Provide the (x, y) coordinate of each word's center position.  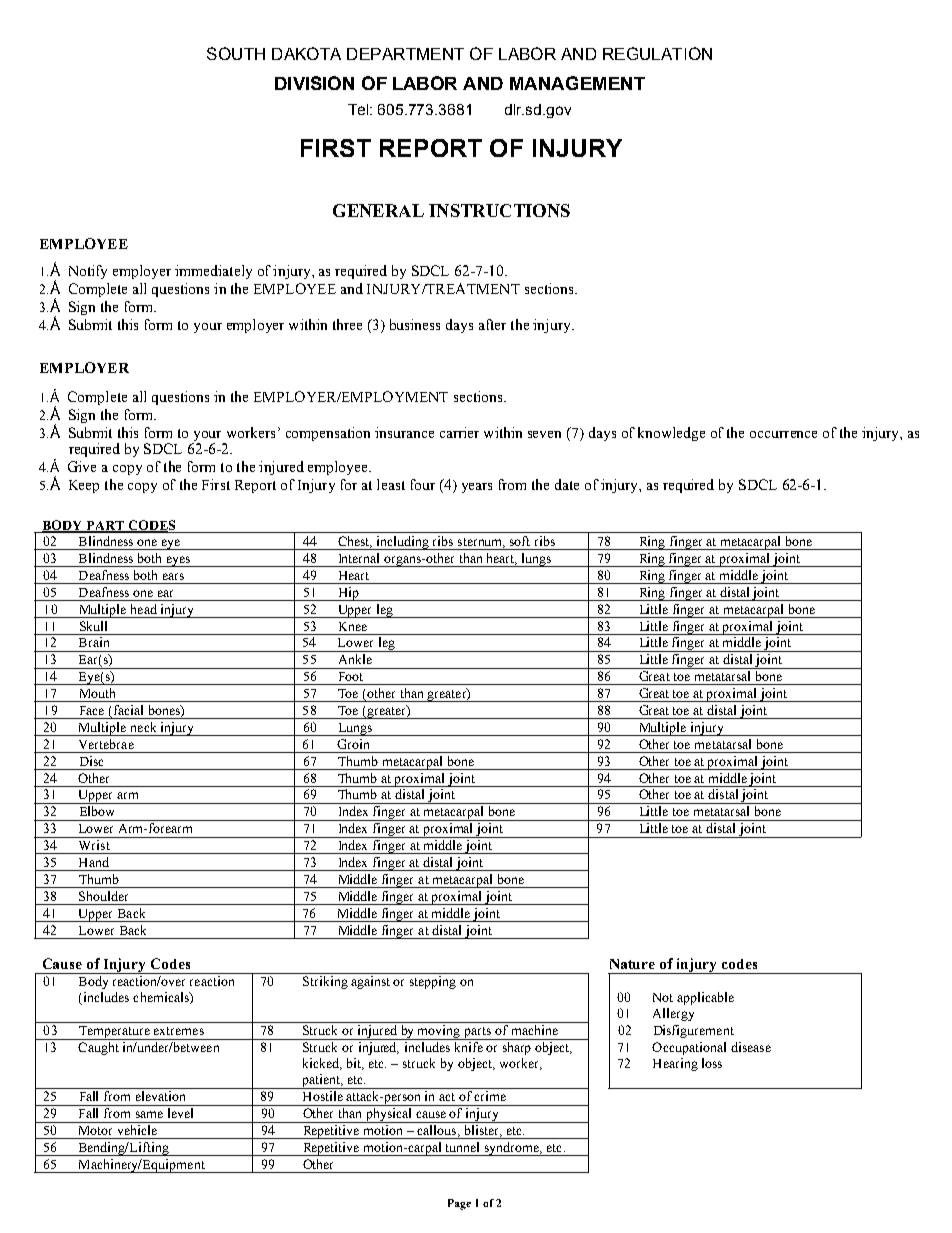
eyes (178, 561)
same (149, 1114)
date (567, 484)
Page (459, 1204)
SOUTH (236, 53)
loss (712, 1063)
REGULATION (657, 53)
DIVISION (314, 83)
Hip (348, 594)
